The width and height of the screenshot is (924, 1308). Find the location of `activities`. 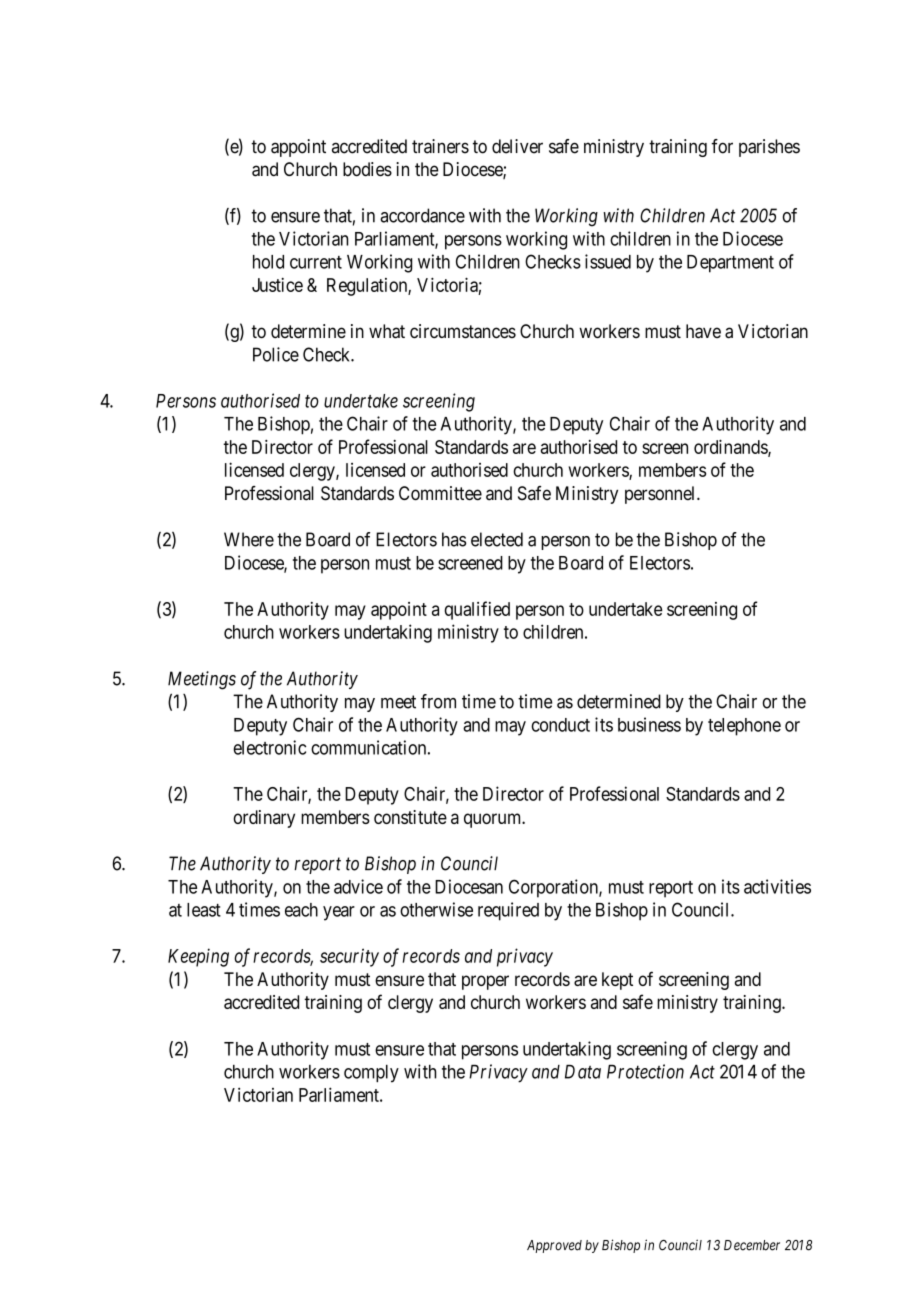

activities is located at coordinates (777, 886).
